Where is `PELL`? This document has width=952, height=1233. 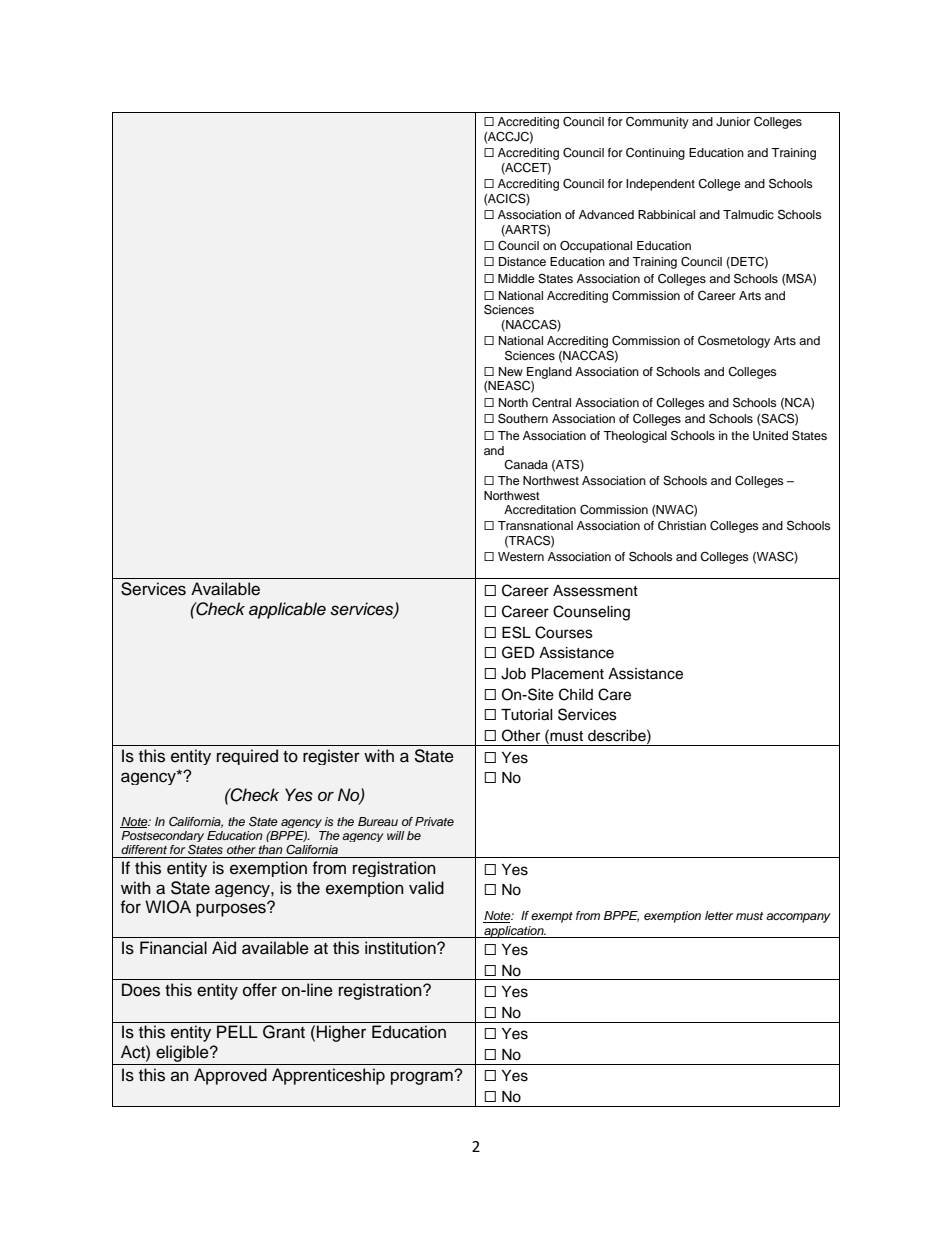
PELL is located at coordinates (237, 1031).
